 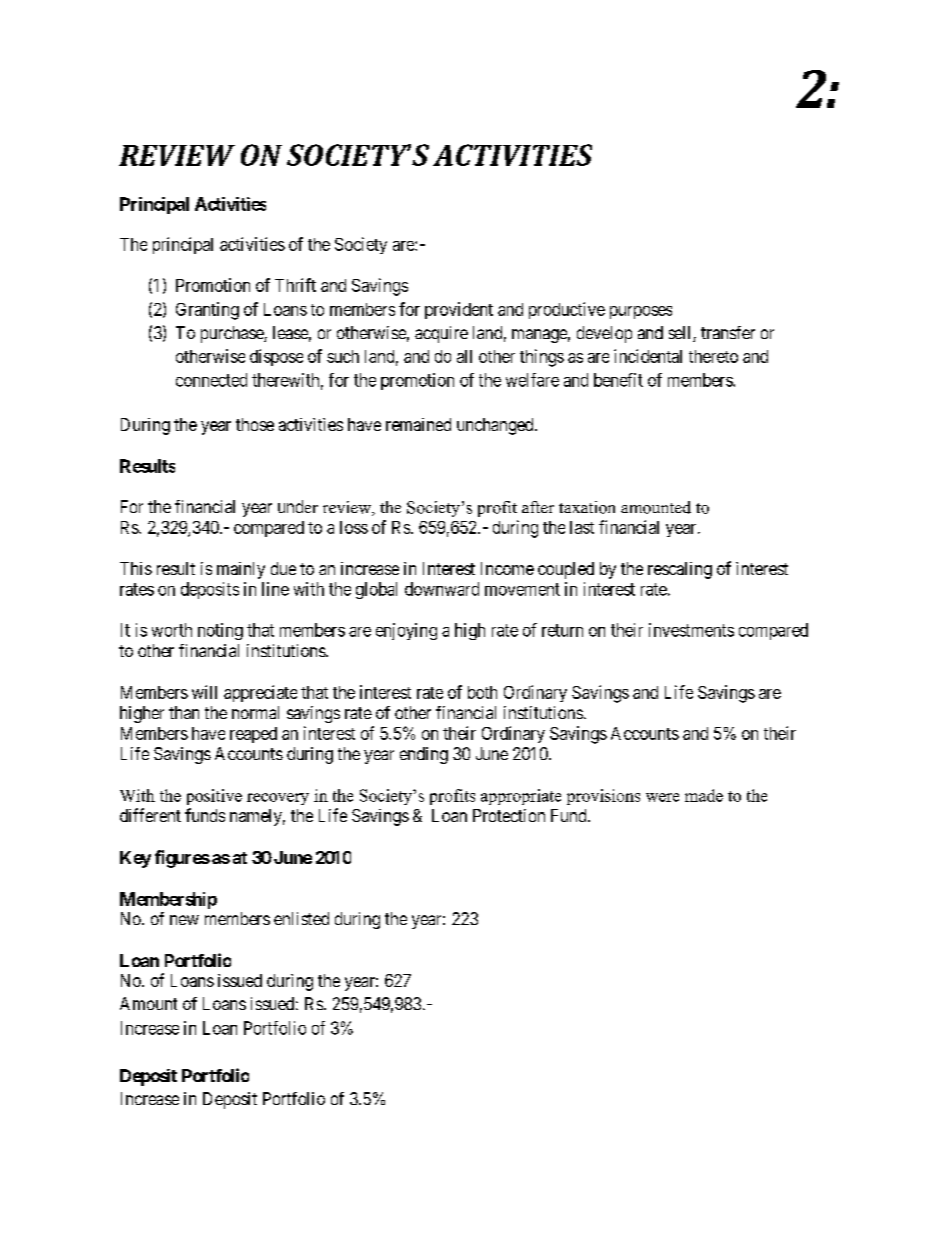 I want to click on investments, so click(x=691, y=630).
